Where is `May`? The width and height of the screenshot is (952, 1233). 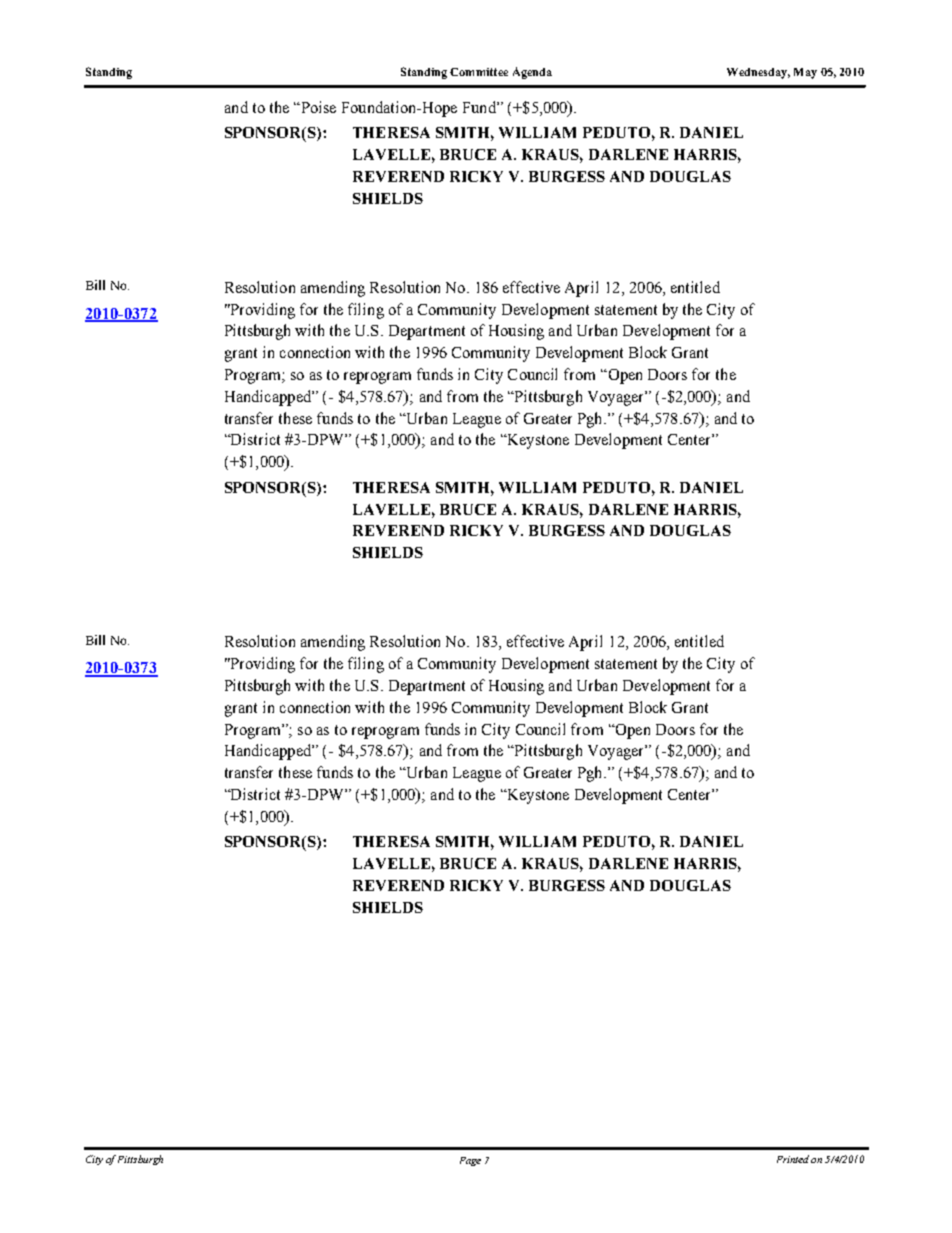
May is located at coordinates (805, 73).
